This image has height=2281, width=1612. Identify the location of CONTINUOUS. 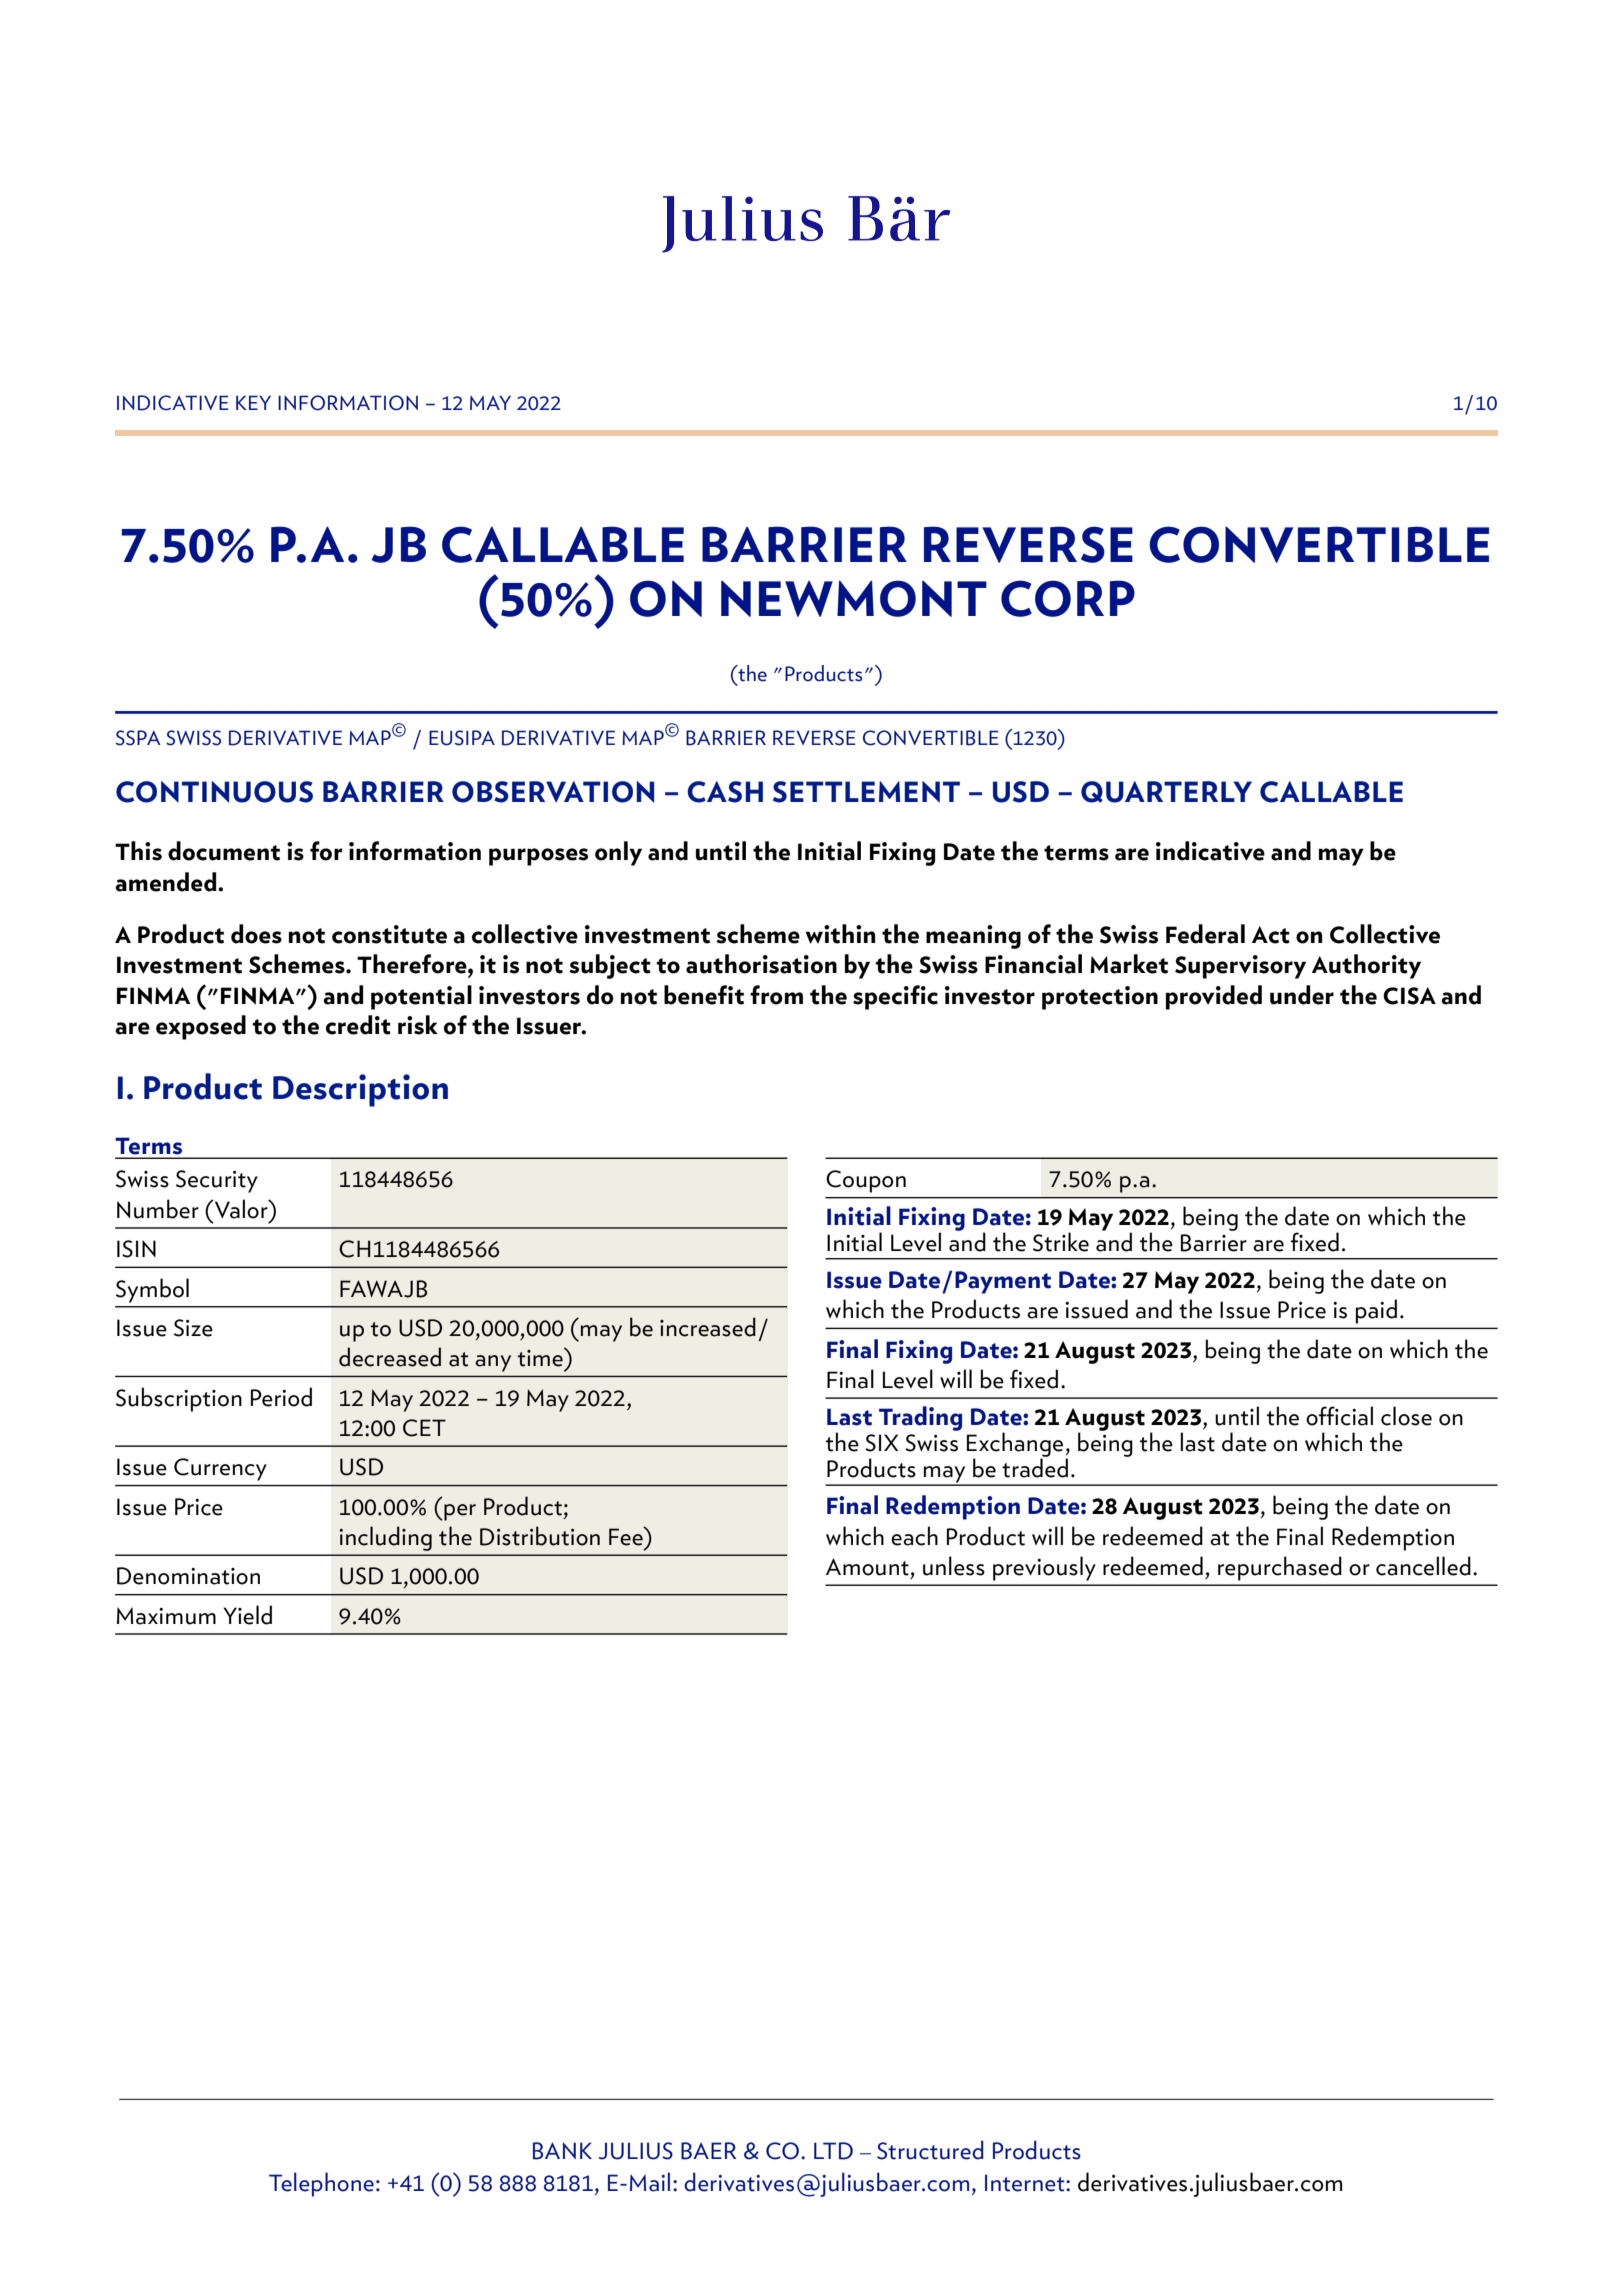
(214, 792).
